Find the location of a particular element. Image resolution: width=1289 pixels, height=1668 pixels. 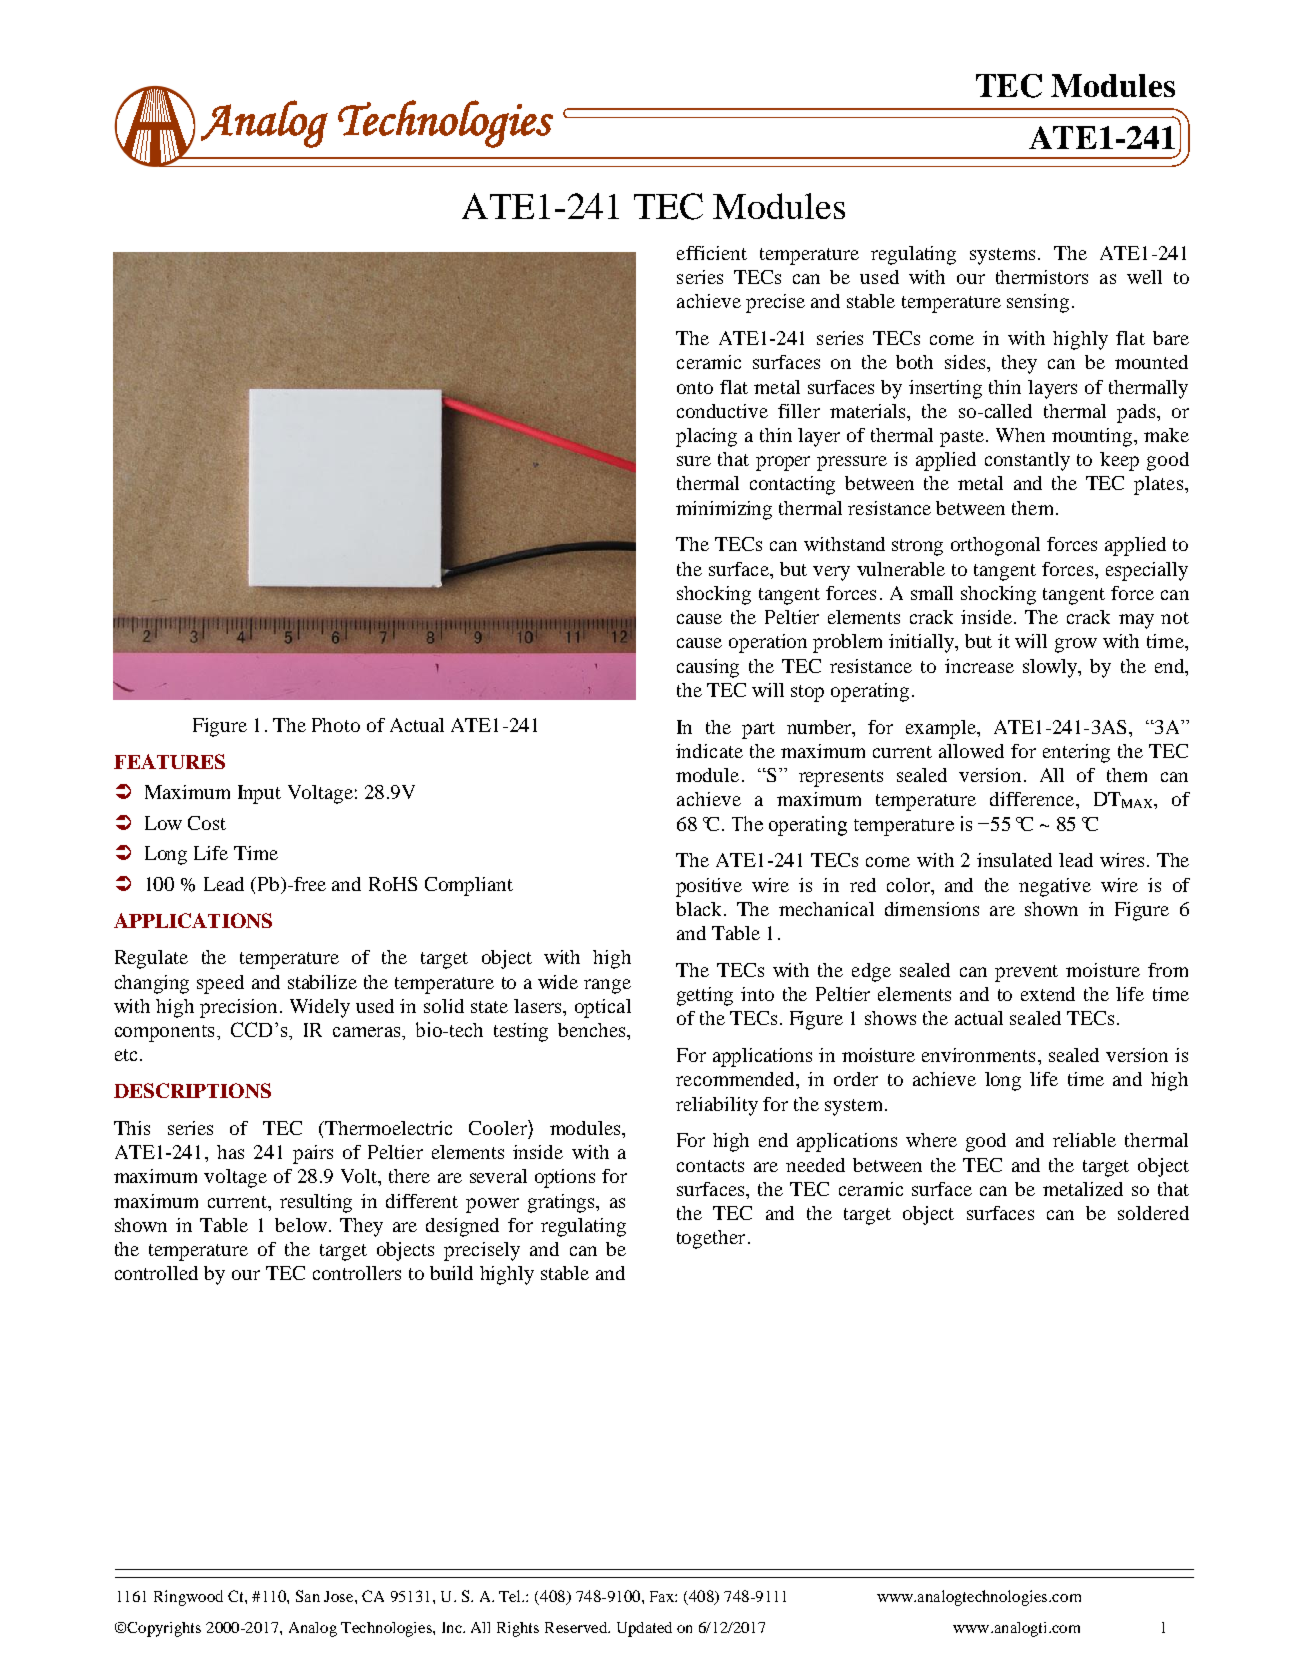

Reserved is located at coordinates (577, 1627).
